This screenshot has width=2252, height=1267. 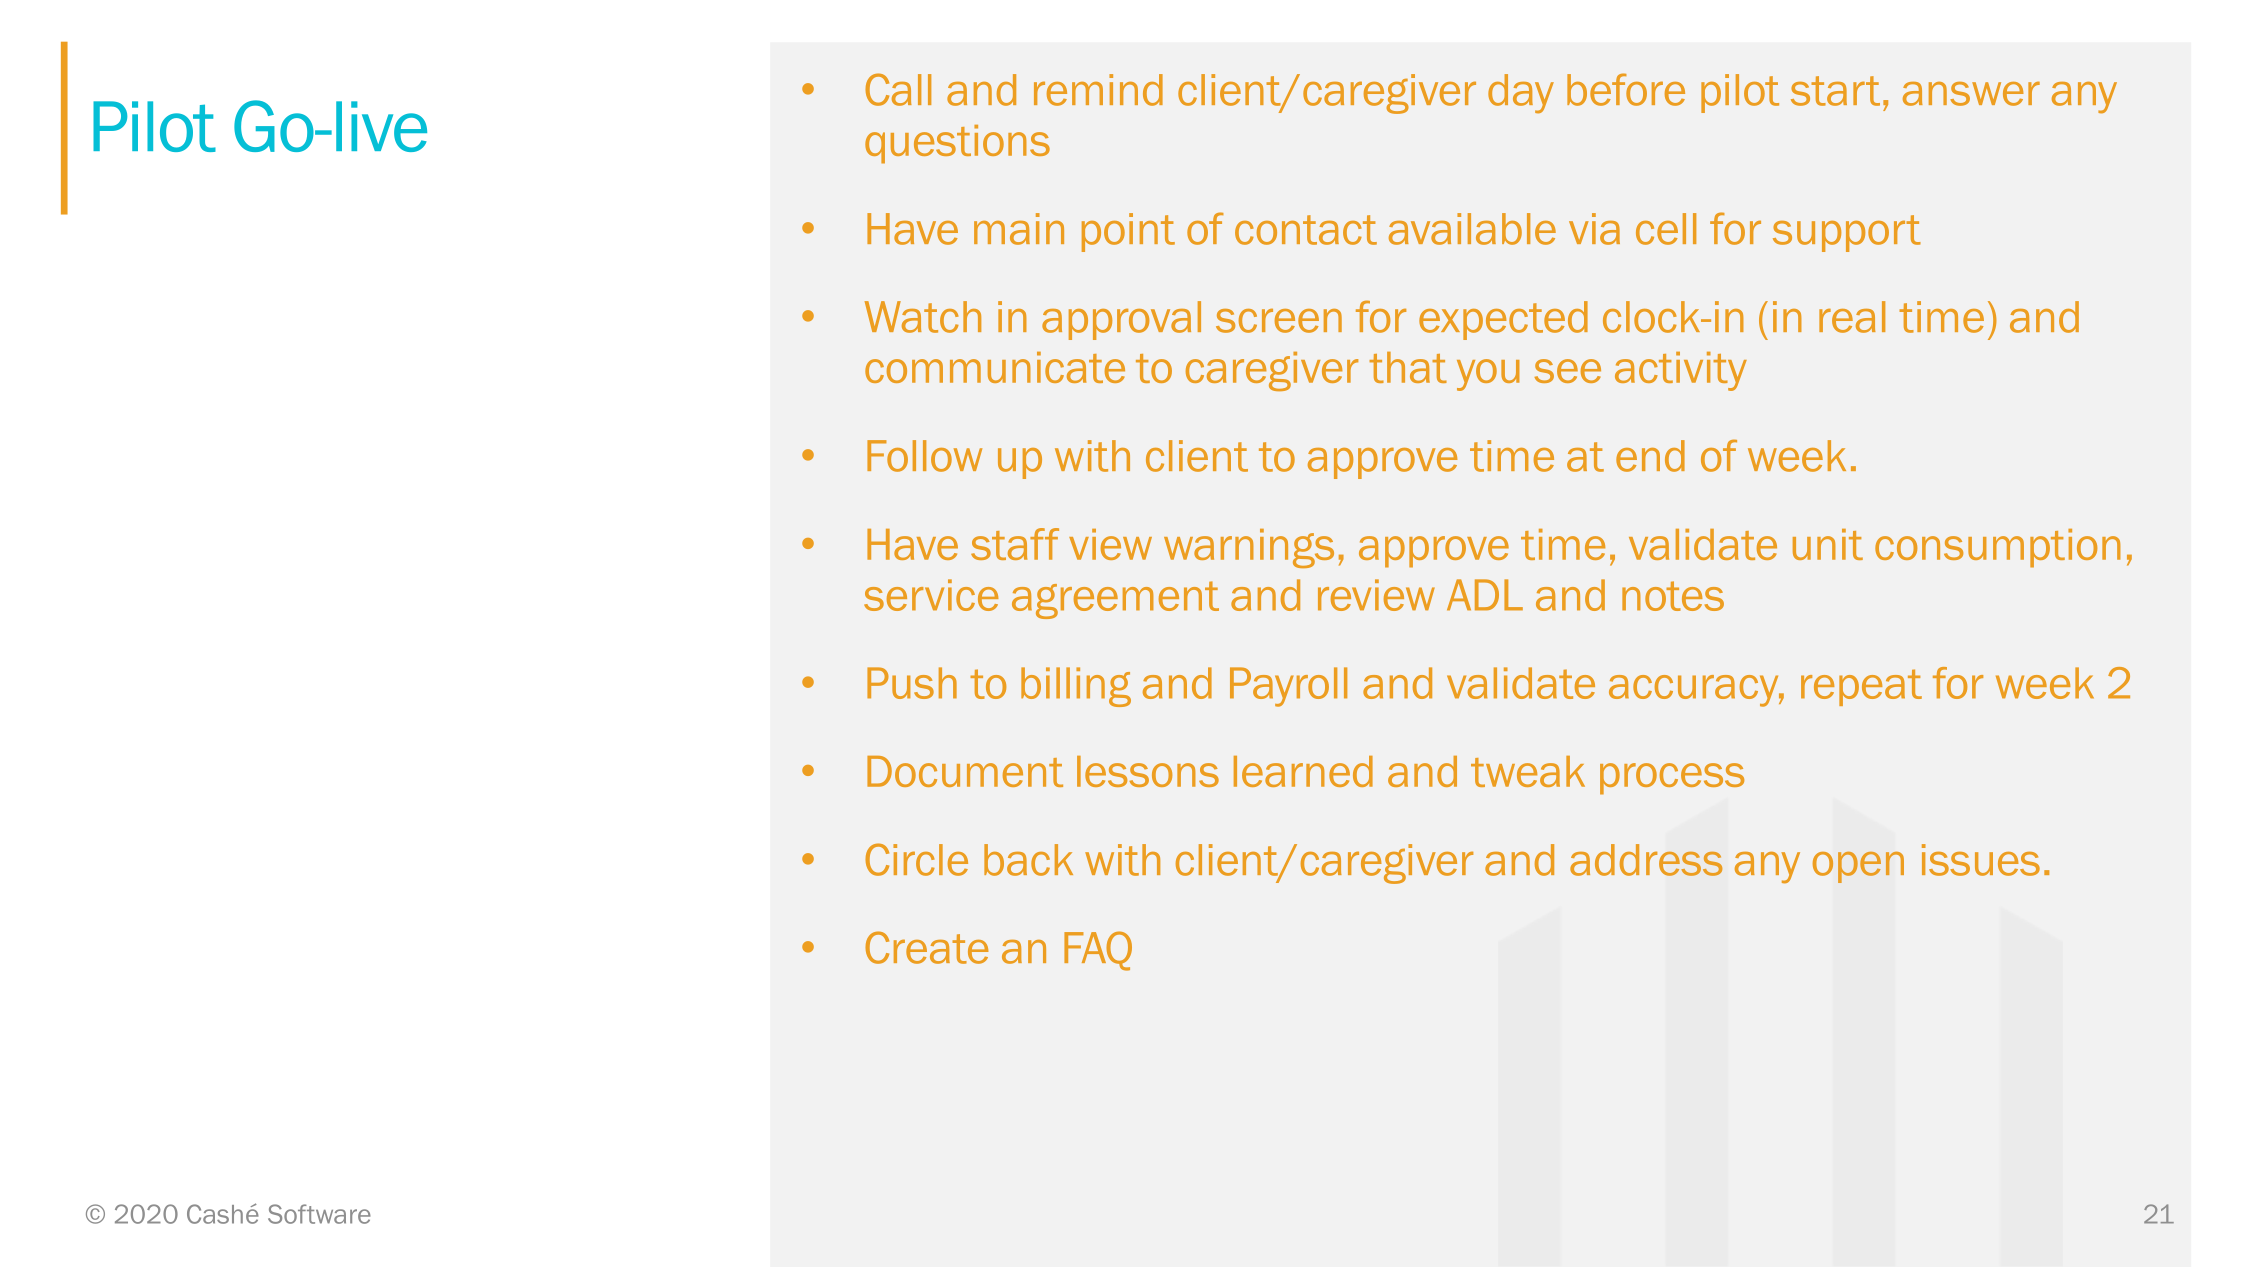 I want to click on FAQ, so click(x=1098, y=951).
